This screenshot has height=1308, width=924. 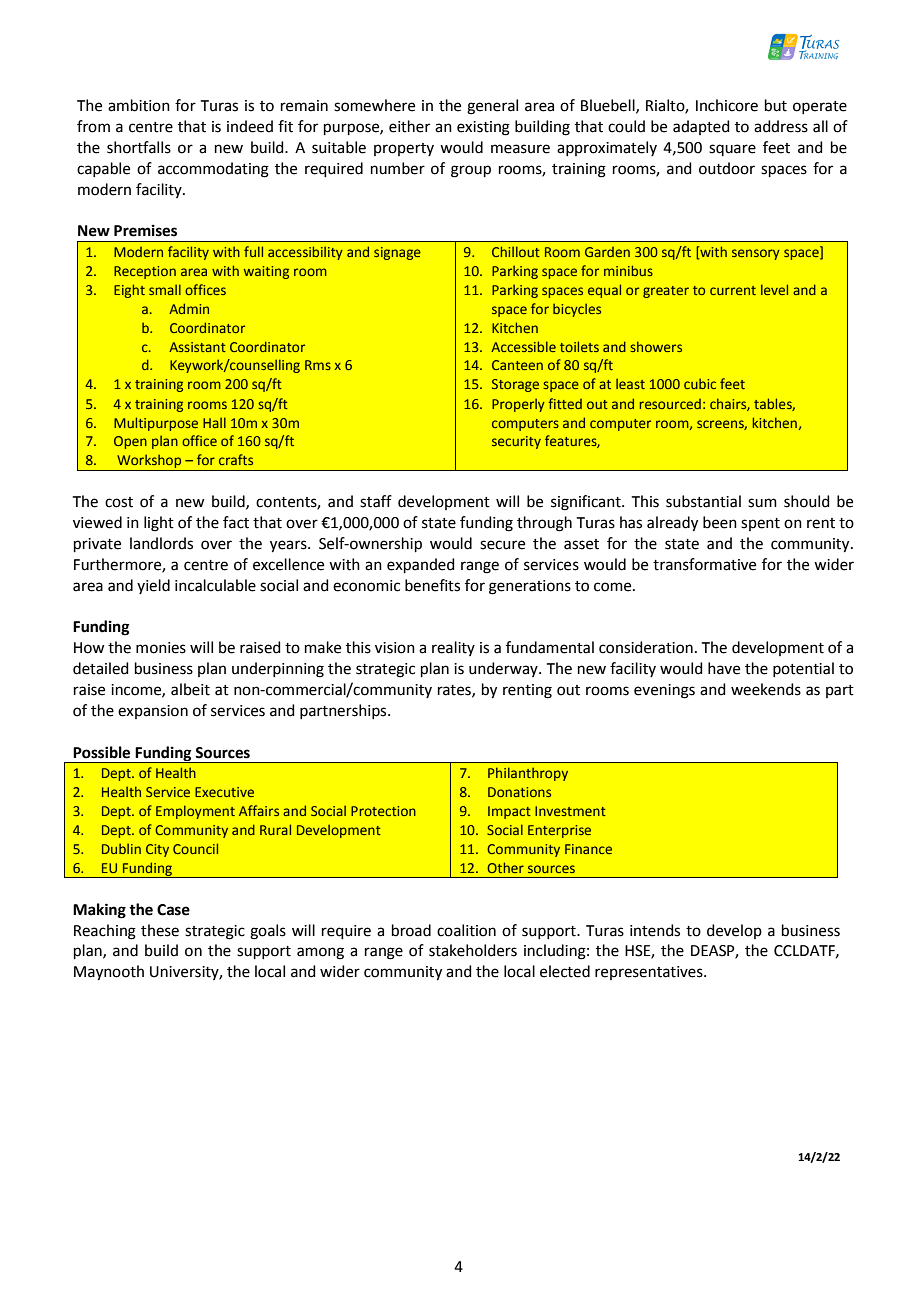 I want to click on landlords, so click(x=161, y=543).
